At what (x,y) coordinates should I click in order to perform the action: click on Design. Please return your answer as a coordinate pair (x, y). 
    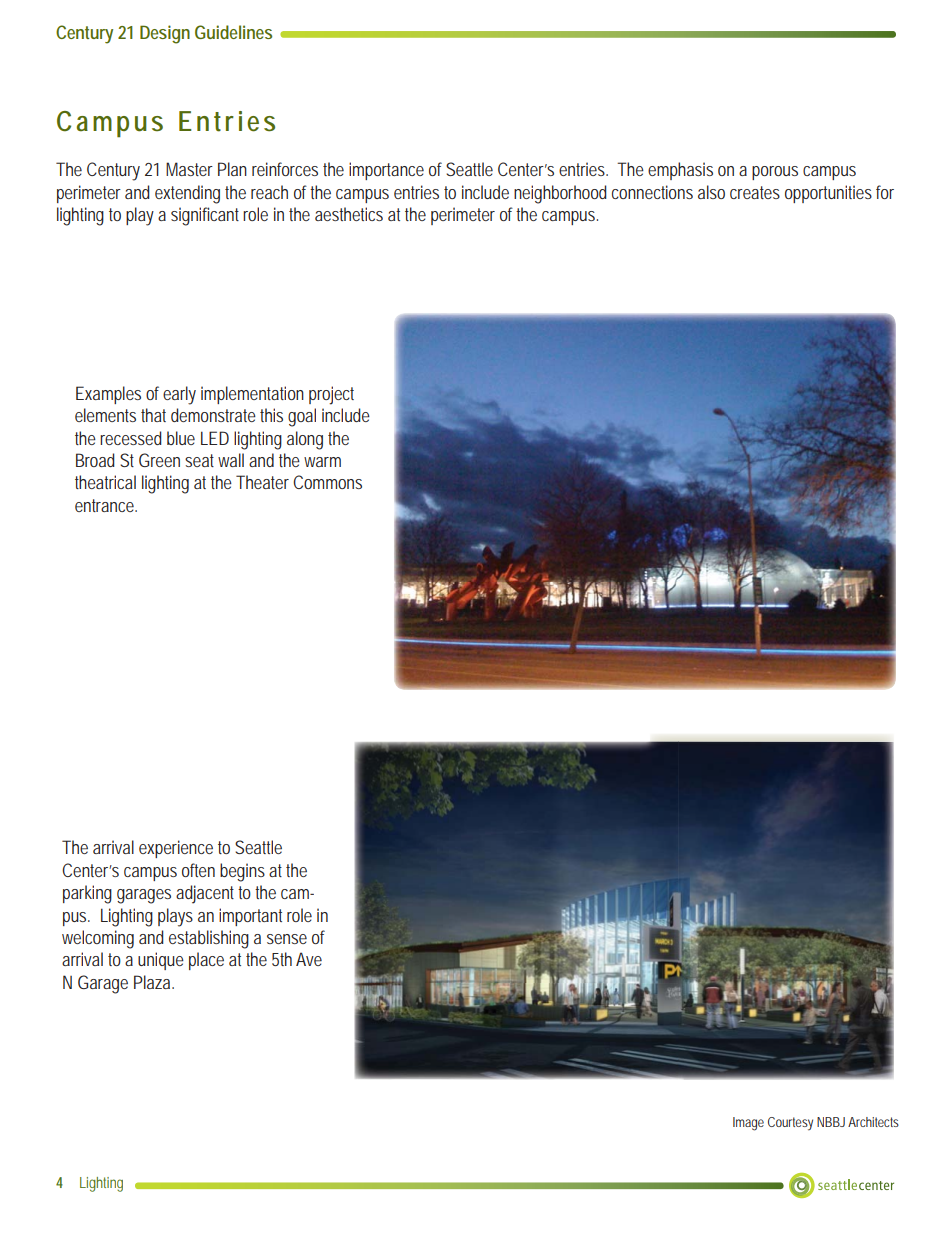
    Looking at the image, I should click on (165, 34).
